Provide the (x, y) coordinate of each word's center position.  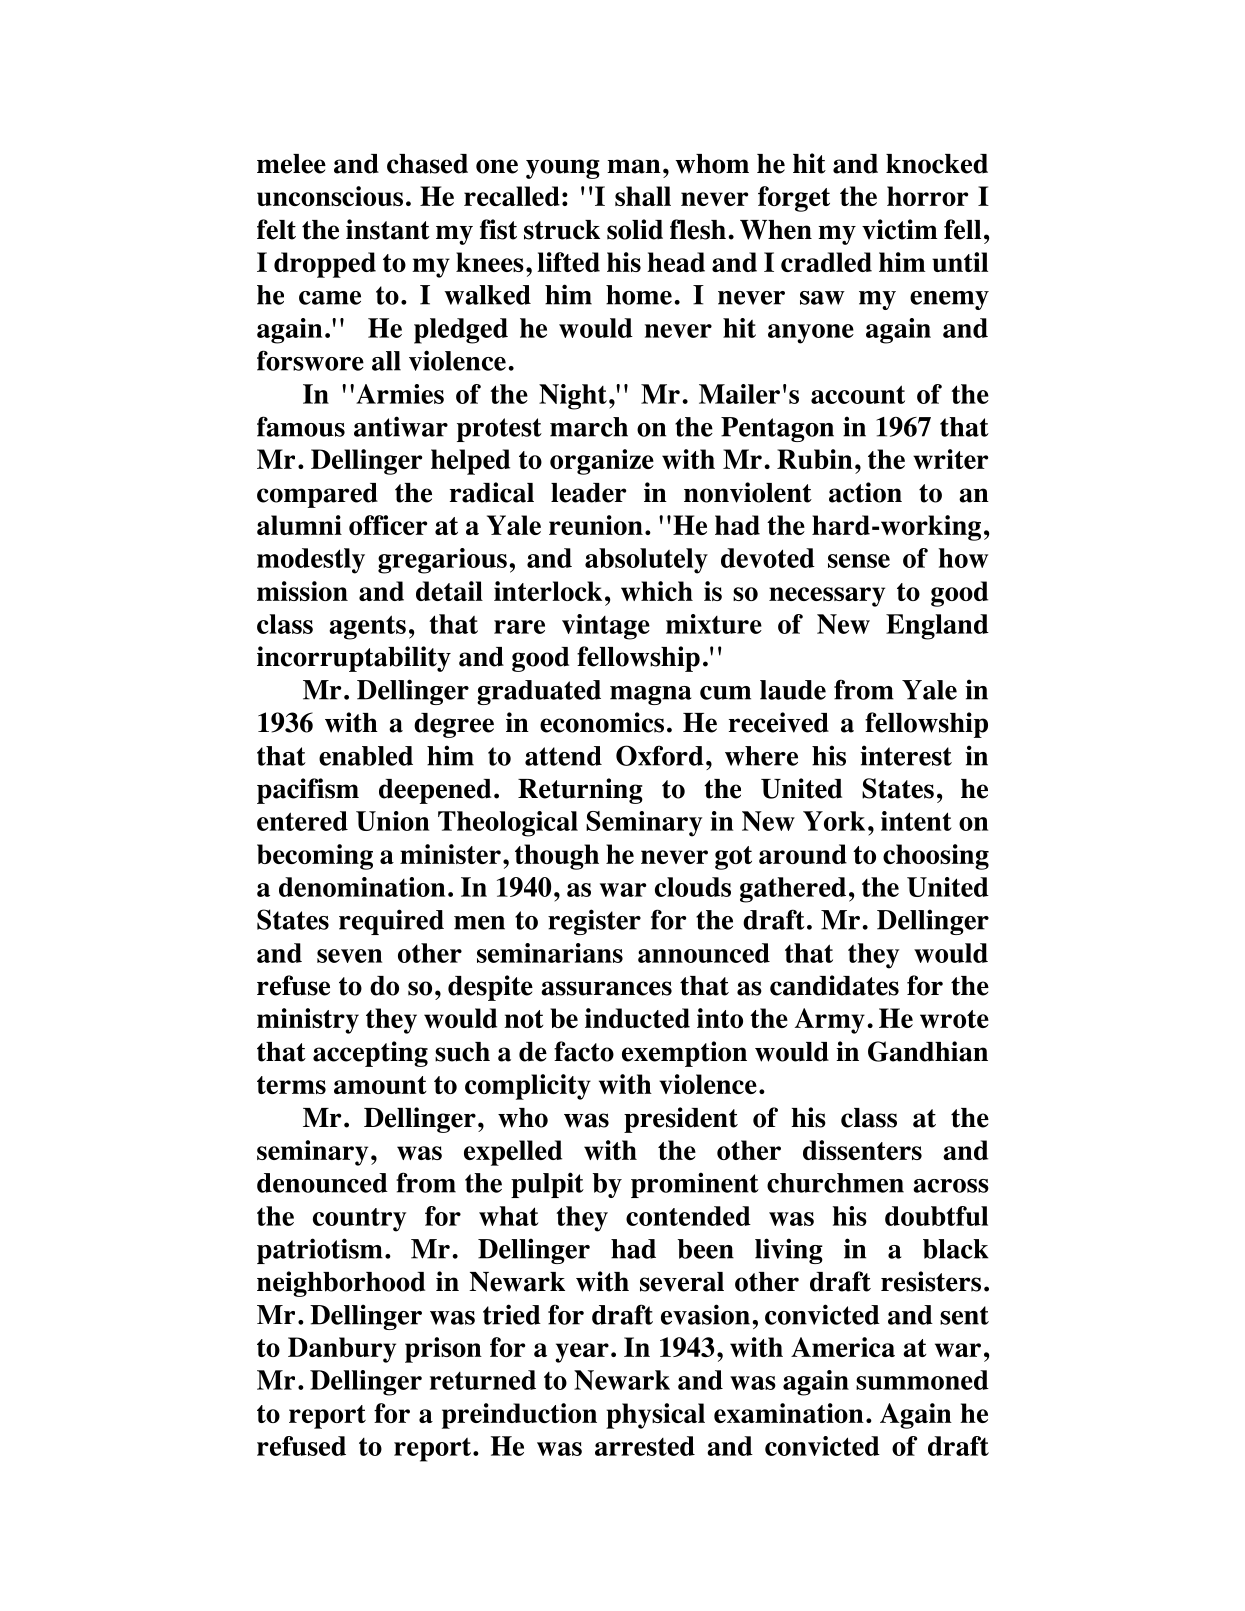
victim (900, 229)
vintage (606, 627)
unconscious (330, 196)
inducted (637, 1018)
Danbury (342, 1350)
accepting (370, 1054)
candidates (834, 985)
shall (643, 196)
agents (367, 627)
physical (655, 1416)
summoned (922, 1380)
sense (859, 561)
